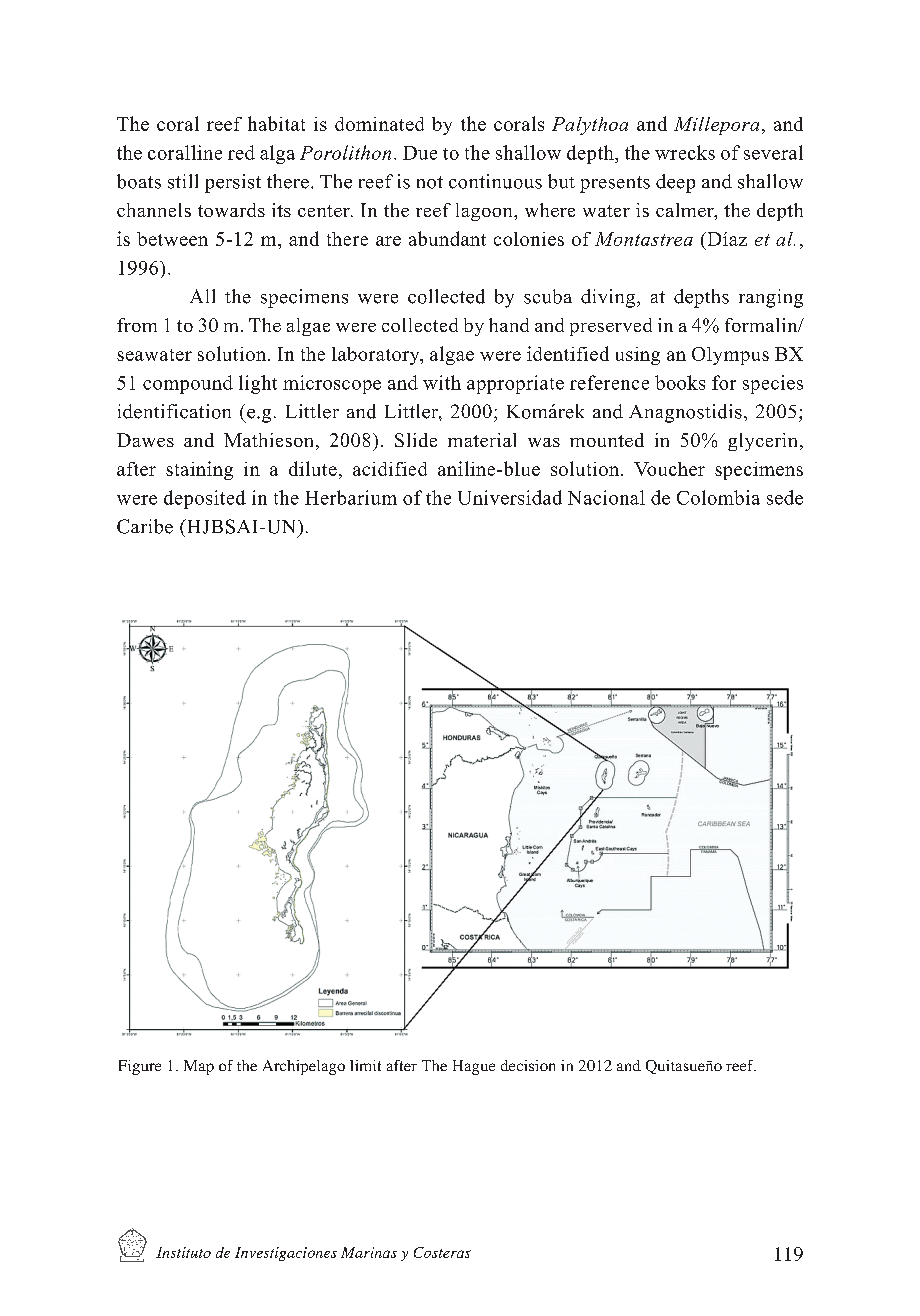  I want to click on Universidad, so click(510, 497).
